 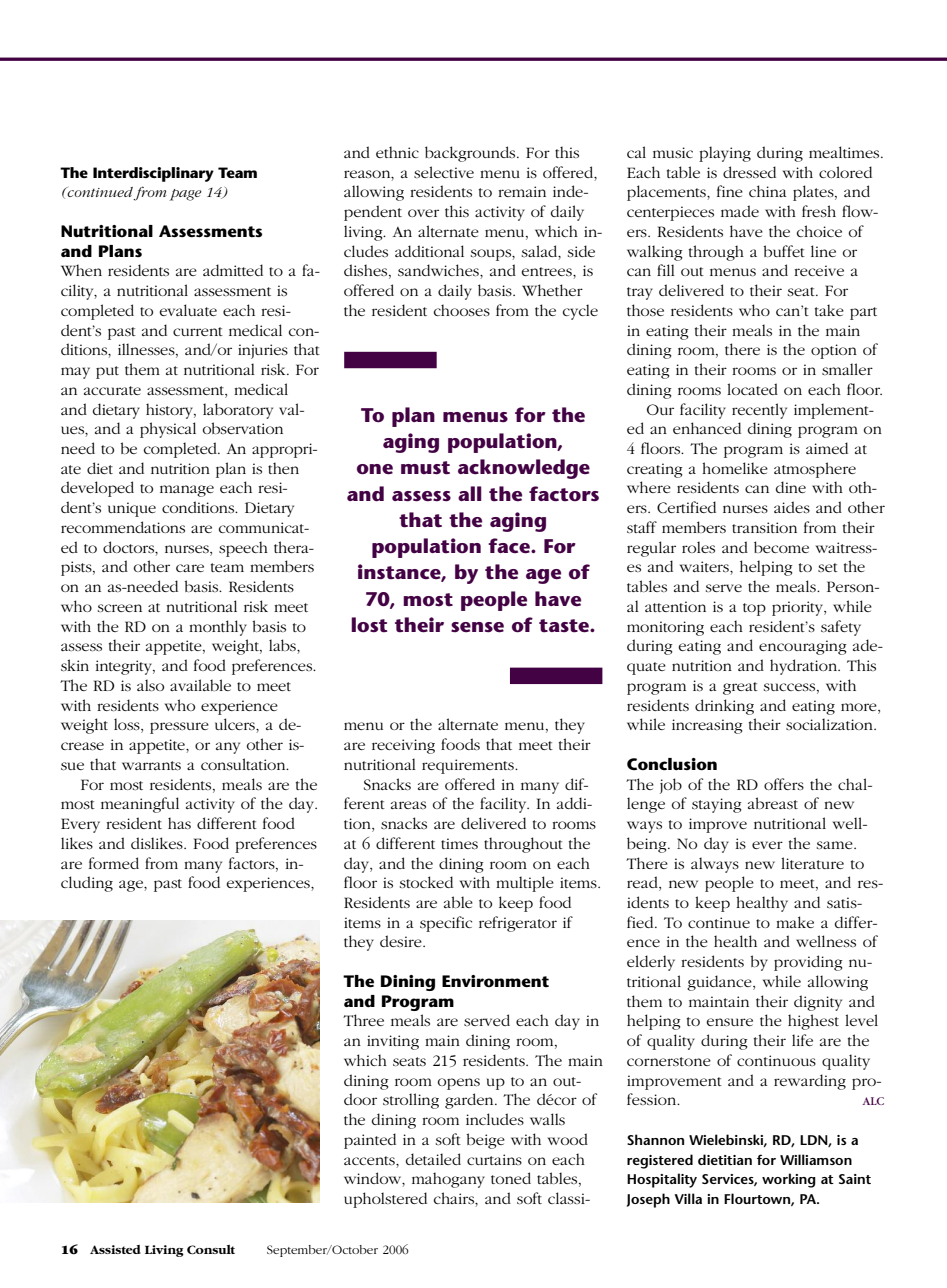 What do you see at coordinates (768, 191) in the document?
I see `china` at bounding box center [768, 191].
